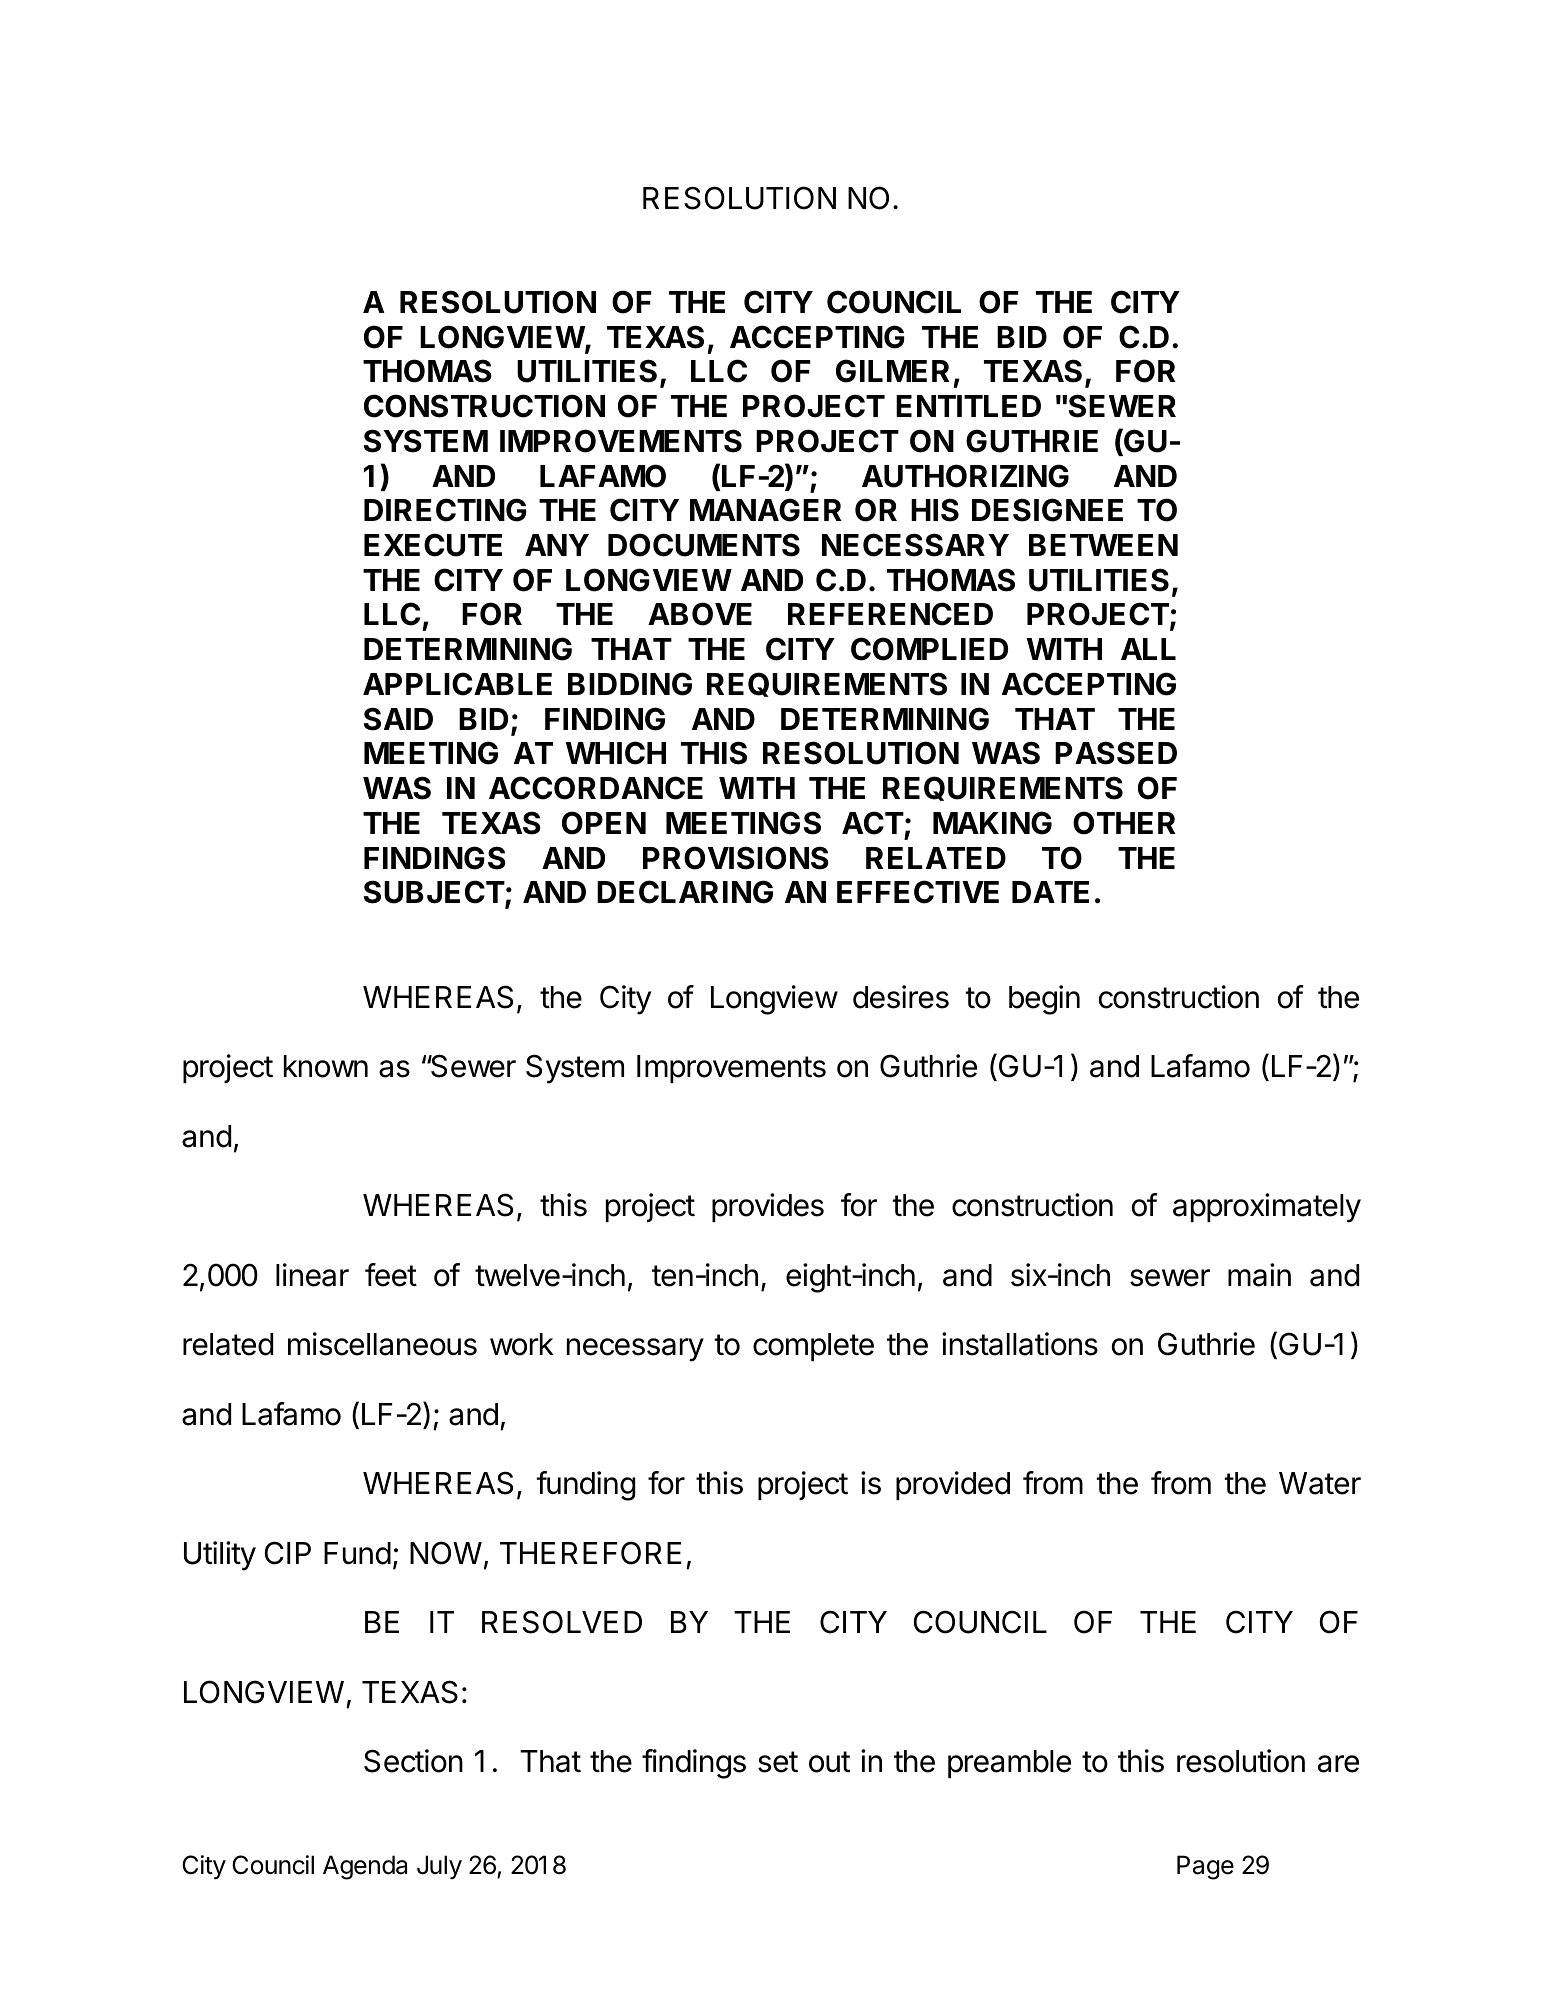  I want to click on set, so click(778, 1762).
